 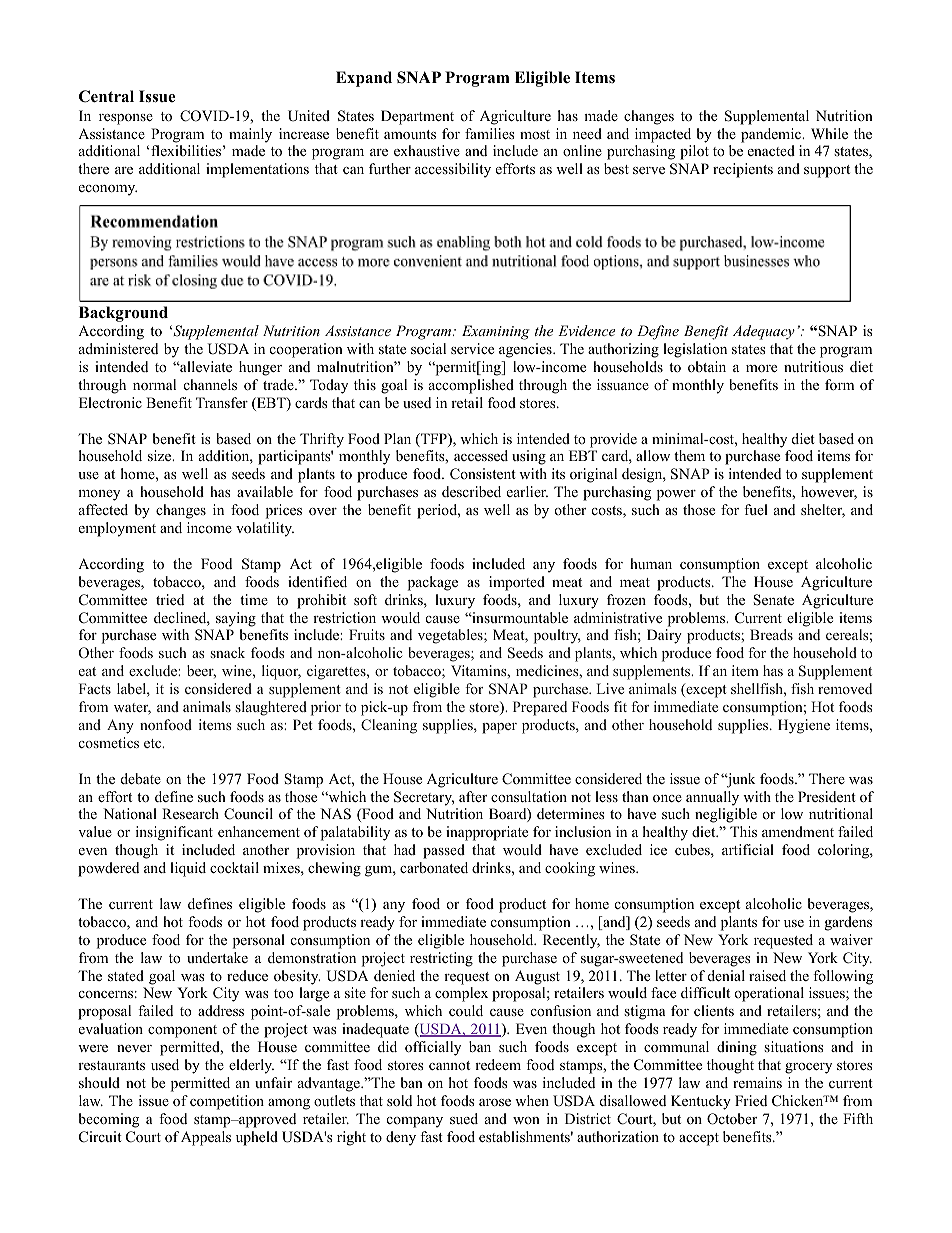 I want to click on artificial, so click(x=748, y=849).
